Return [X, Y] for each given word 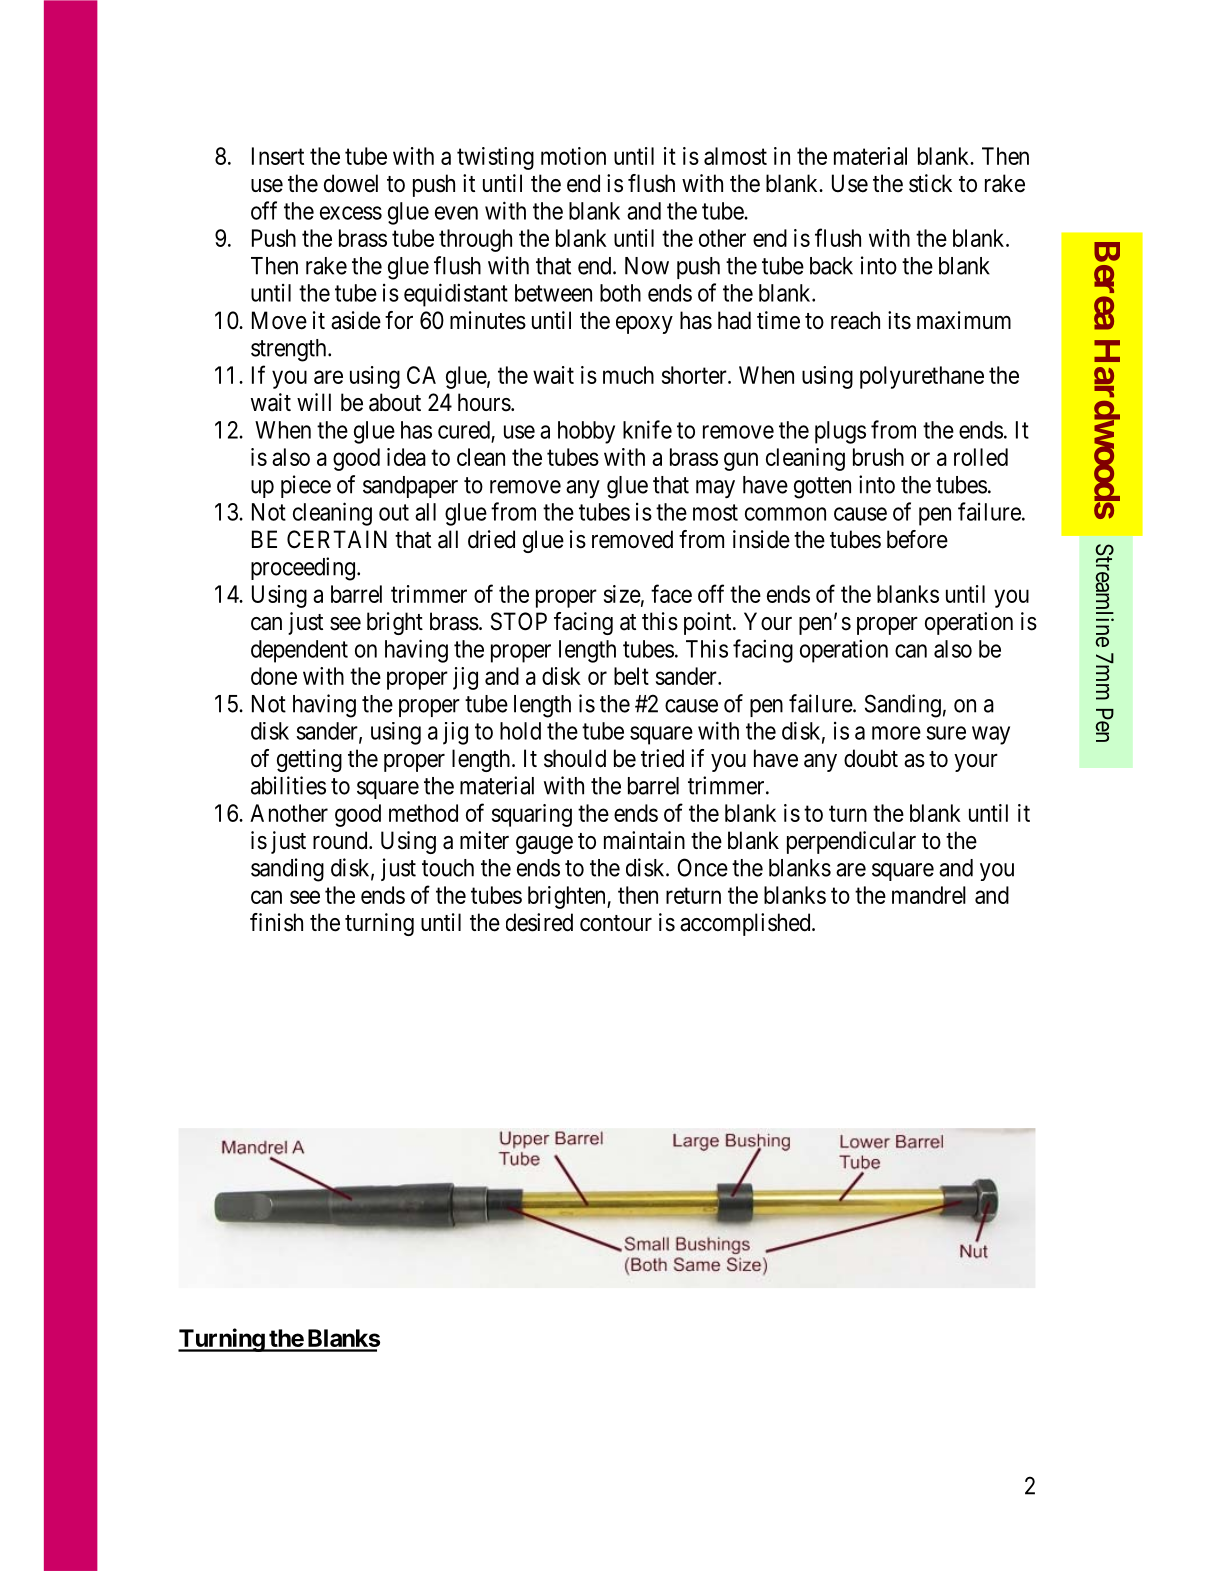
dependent [299, 651]
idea [406, 457]
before [917, 539]
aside [356, 320]
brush [878, 457]
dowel [351, 183]
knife [647, 429]
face [671, 593]
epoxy [644, 325]
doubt [871, 758]
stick [930, 183]
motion [573, 156]
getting [309, 760]
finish [276, 922]
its [899, 320]
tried [662, 758]
